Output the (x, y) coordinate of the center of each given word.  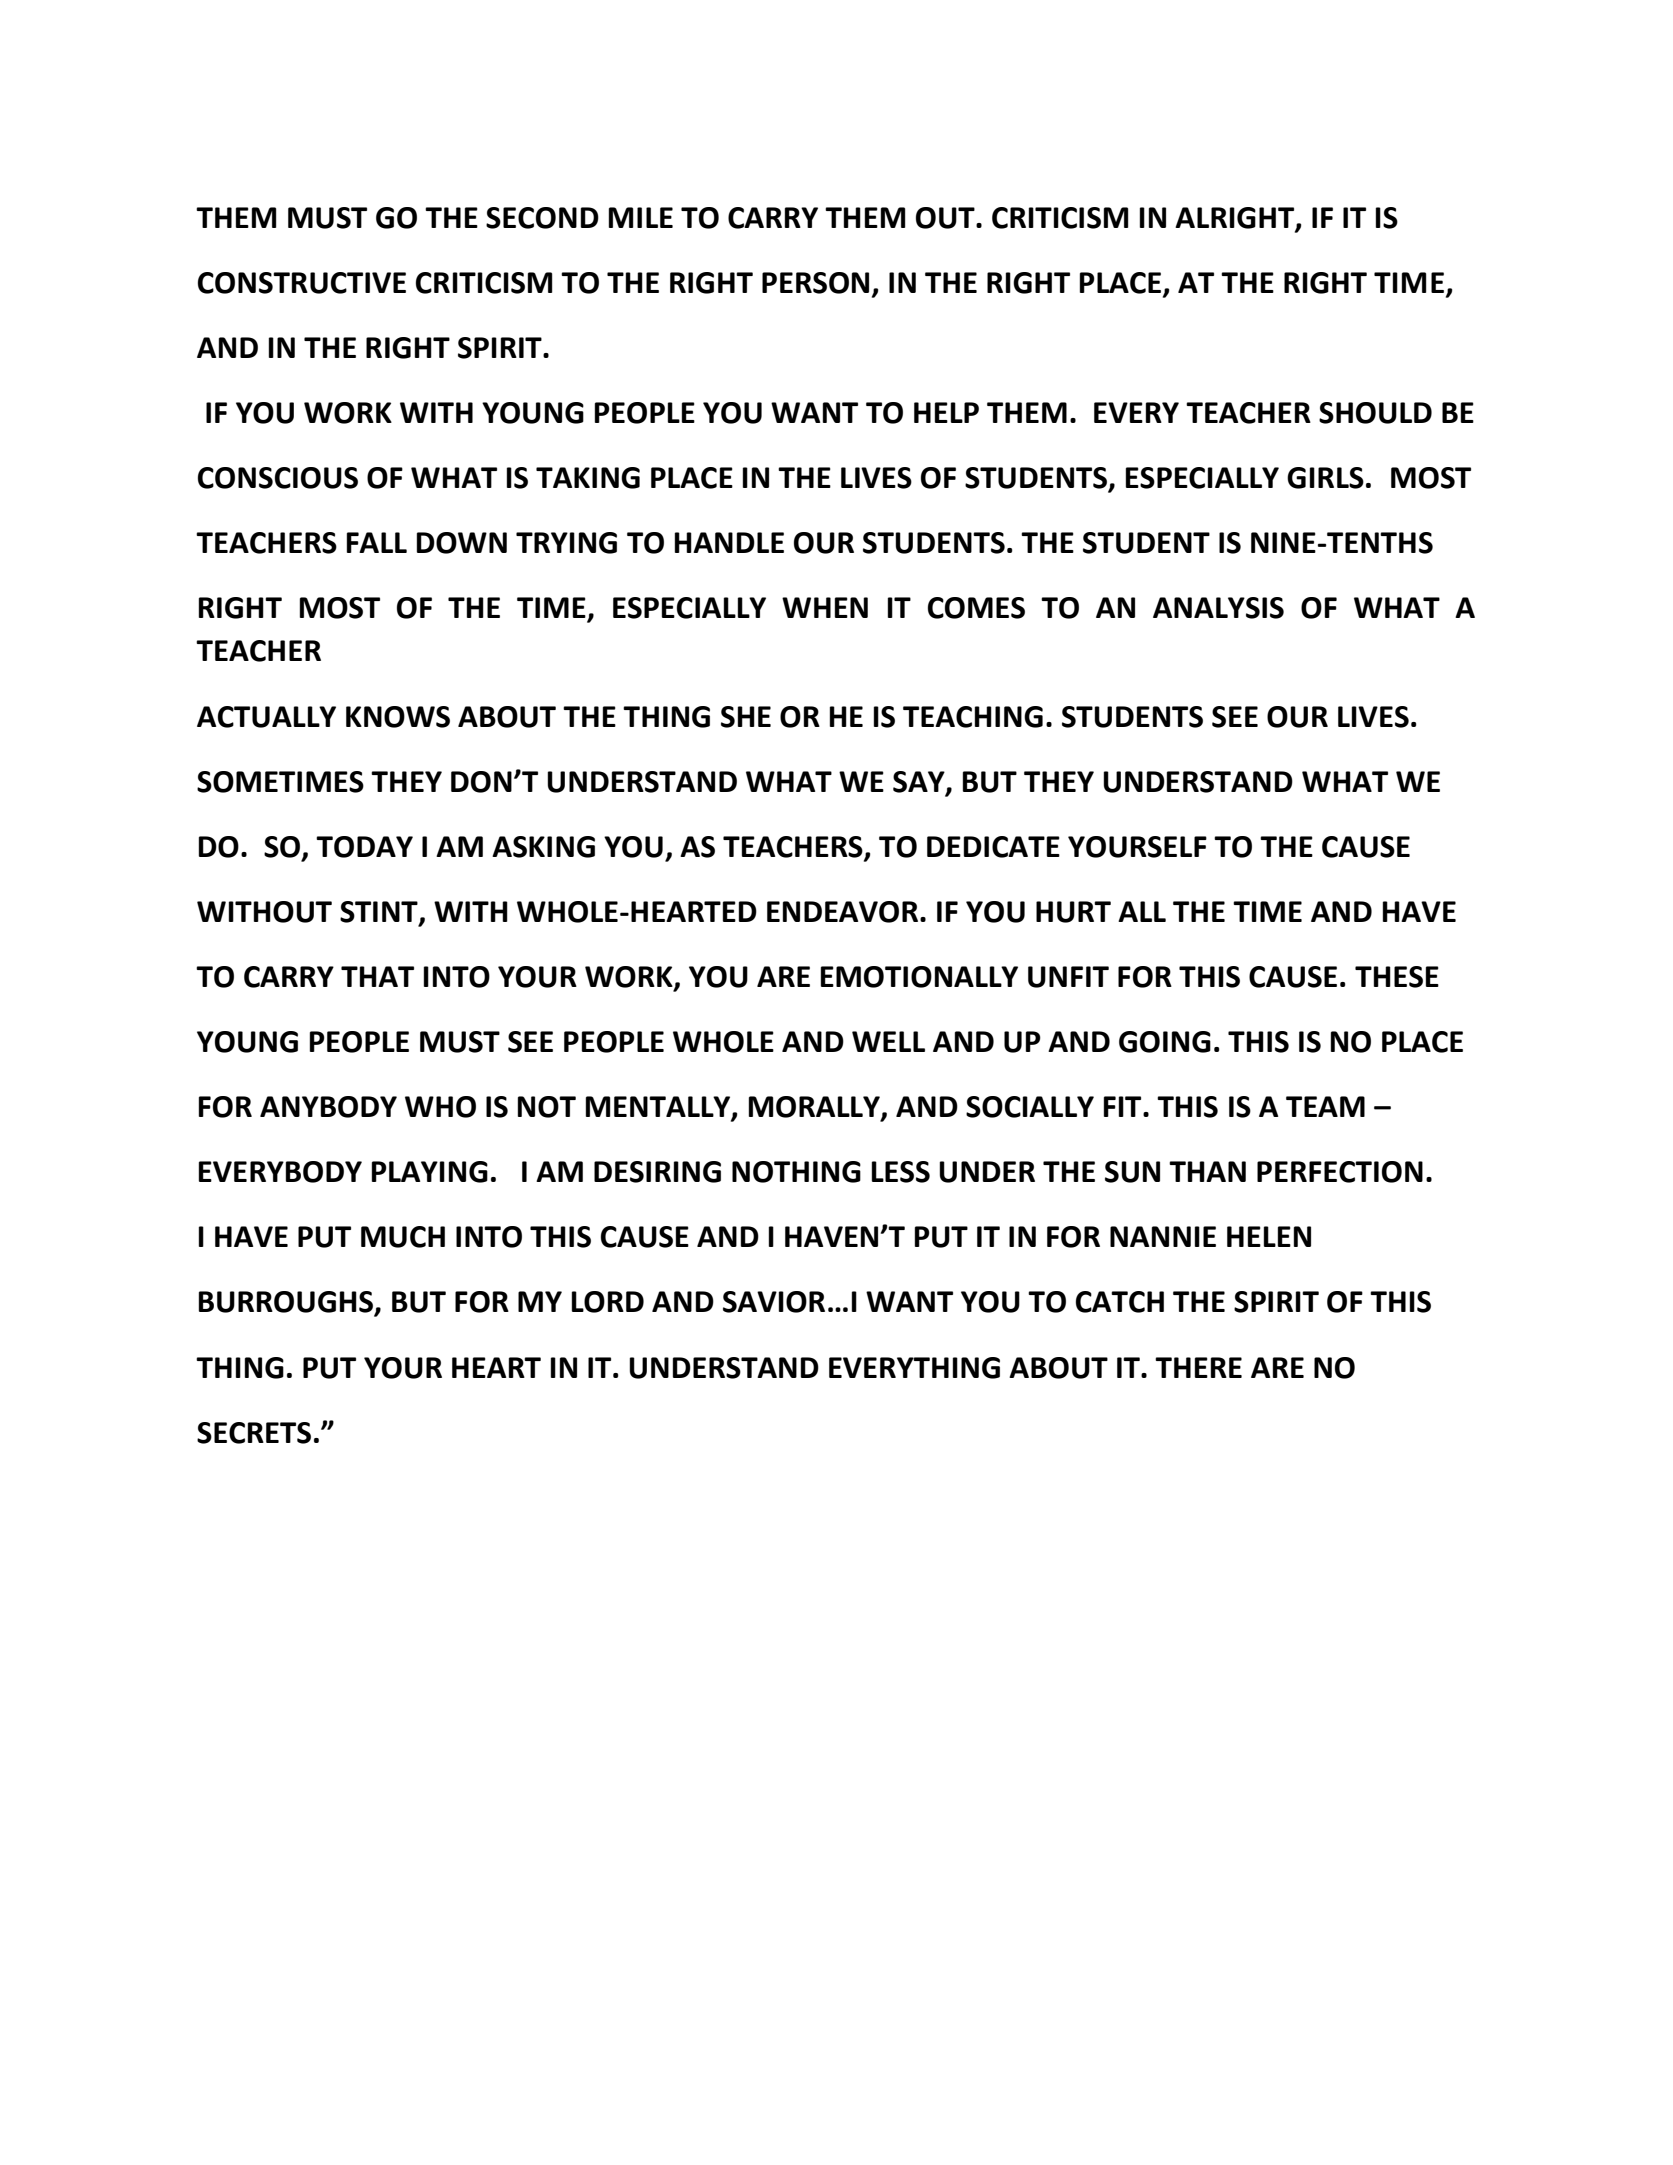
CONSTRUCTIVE (302, 283)
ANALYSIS (1218, 608)
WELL (888, 1041)
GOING (1165, 1042)
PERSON (815, 283)
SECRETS (254, 1433)
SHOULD (1375, 413)
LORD (608, 1302)
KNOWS (398, 717)
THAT (377, 976)
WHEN (825, 607)
